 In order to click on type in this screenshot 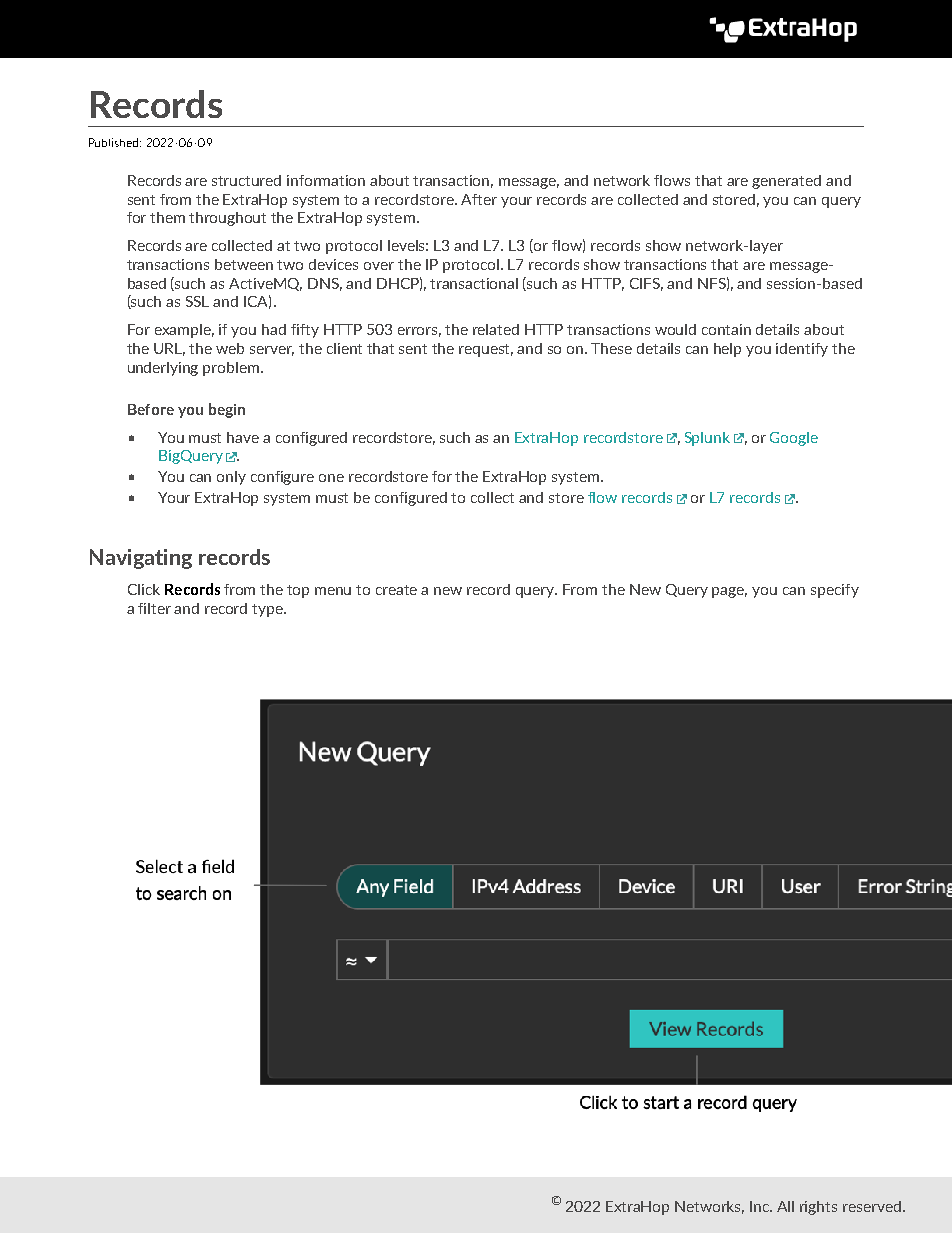, I will do `click(268, 610)`.
